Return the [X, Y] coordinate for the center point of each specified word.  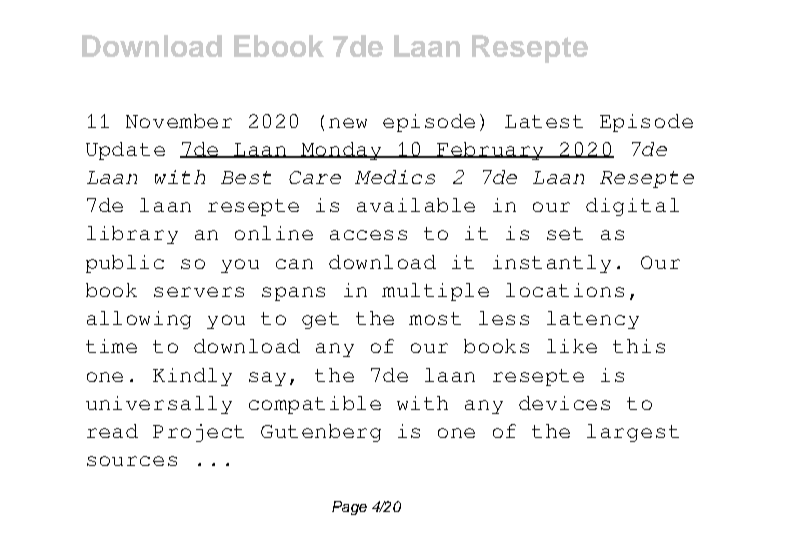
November [179, 121]
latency [593, 320]
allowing [139, 320]
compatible [315, 405]
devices [564, 403]
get [320, 320]
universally [159, 405]
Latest [544, 121]
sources [132, 461]
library [132, 235]
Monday [342, 151]
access [368, 235]
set [565, 233]
